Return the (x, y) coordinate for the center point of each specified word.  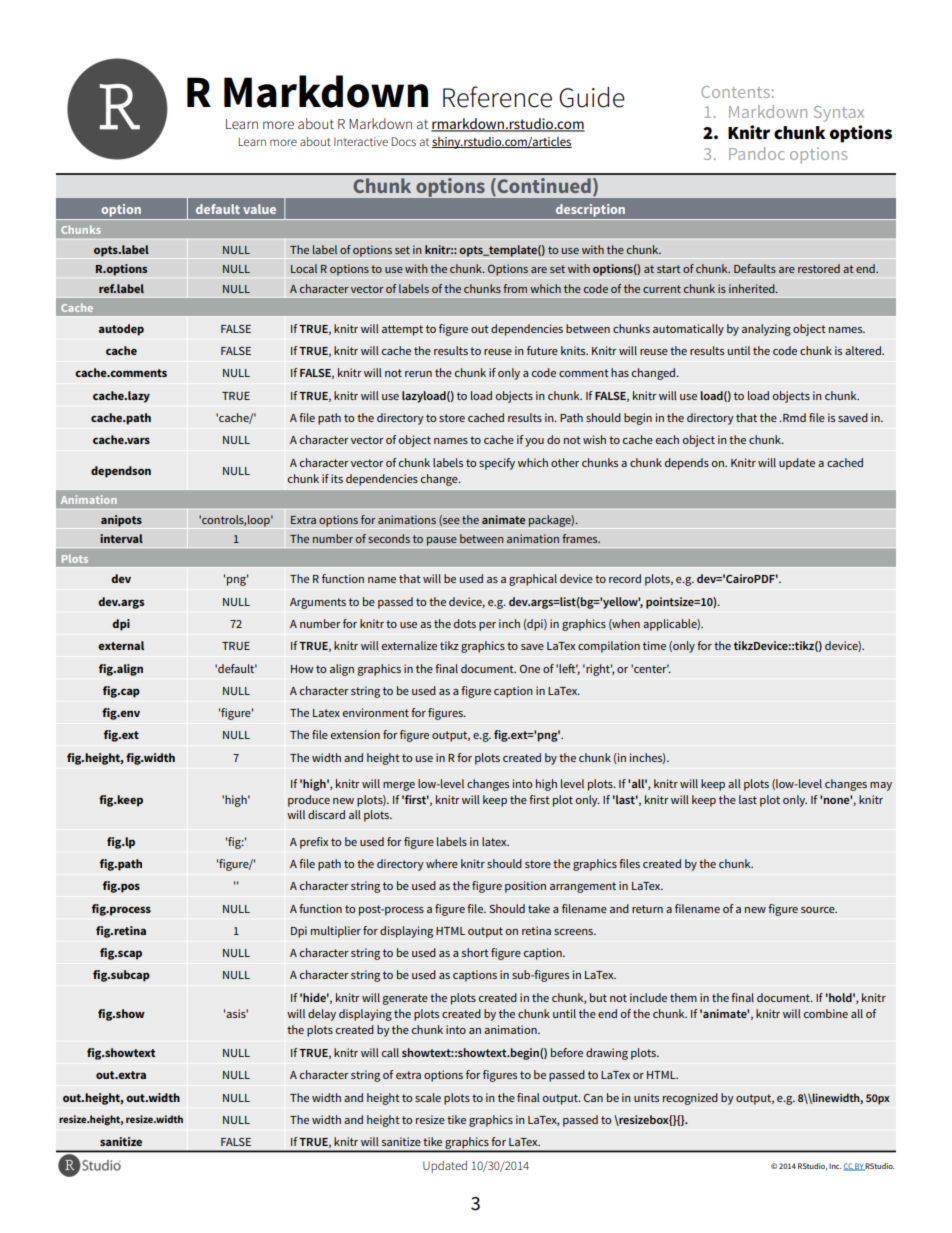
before (567, 1052)
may (881, 786)
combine (826, 1013)
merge (399, 786)
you (534, 442)
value (259, 209)
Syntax (839, 114)
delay (322, 1015)
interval (121, 538)
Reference (497, 97)
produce (309, 801)
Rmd (793, 417)
